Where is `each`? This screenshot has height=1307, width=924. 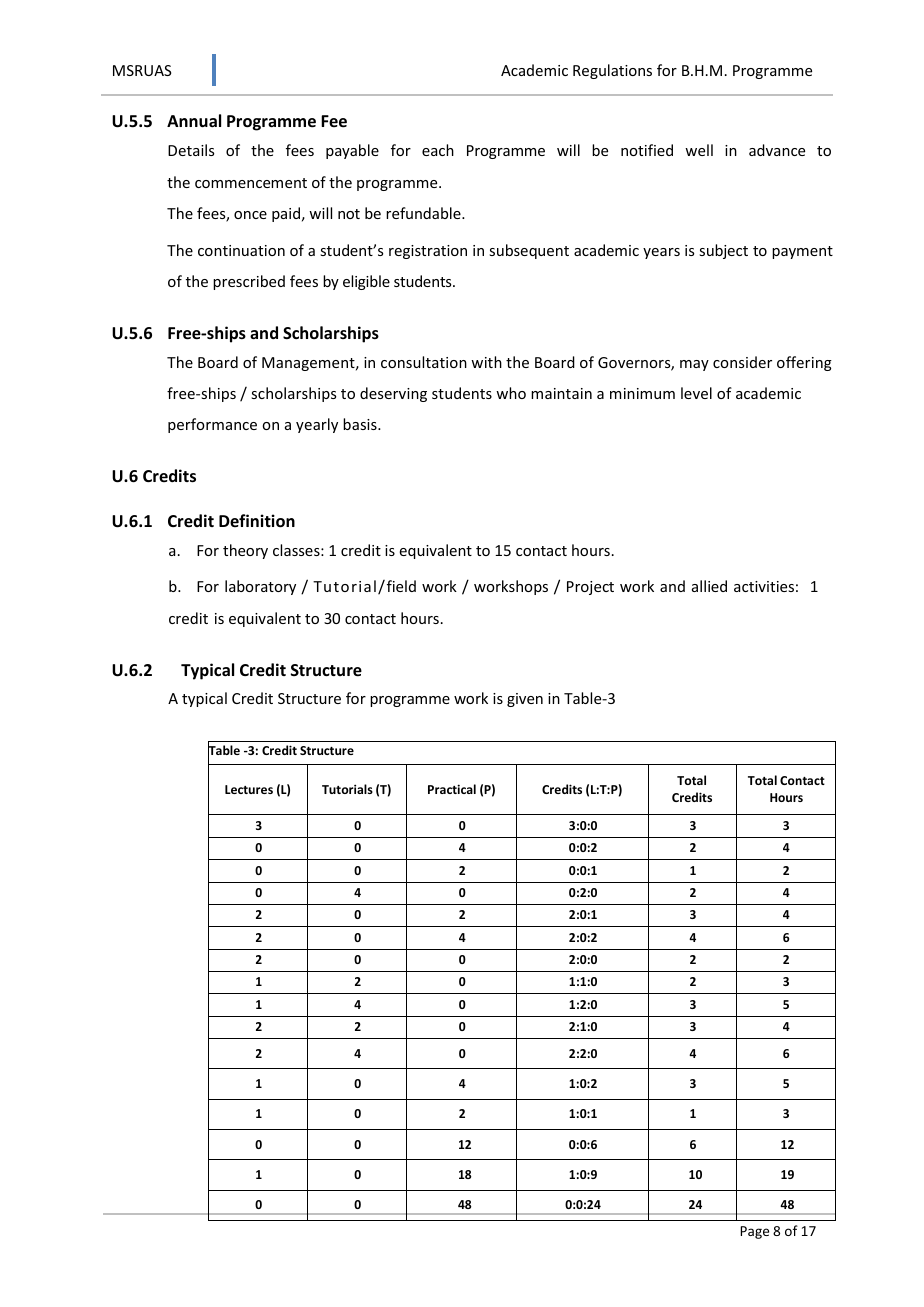 each is located at coordinates (438, 150).
